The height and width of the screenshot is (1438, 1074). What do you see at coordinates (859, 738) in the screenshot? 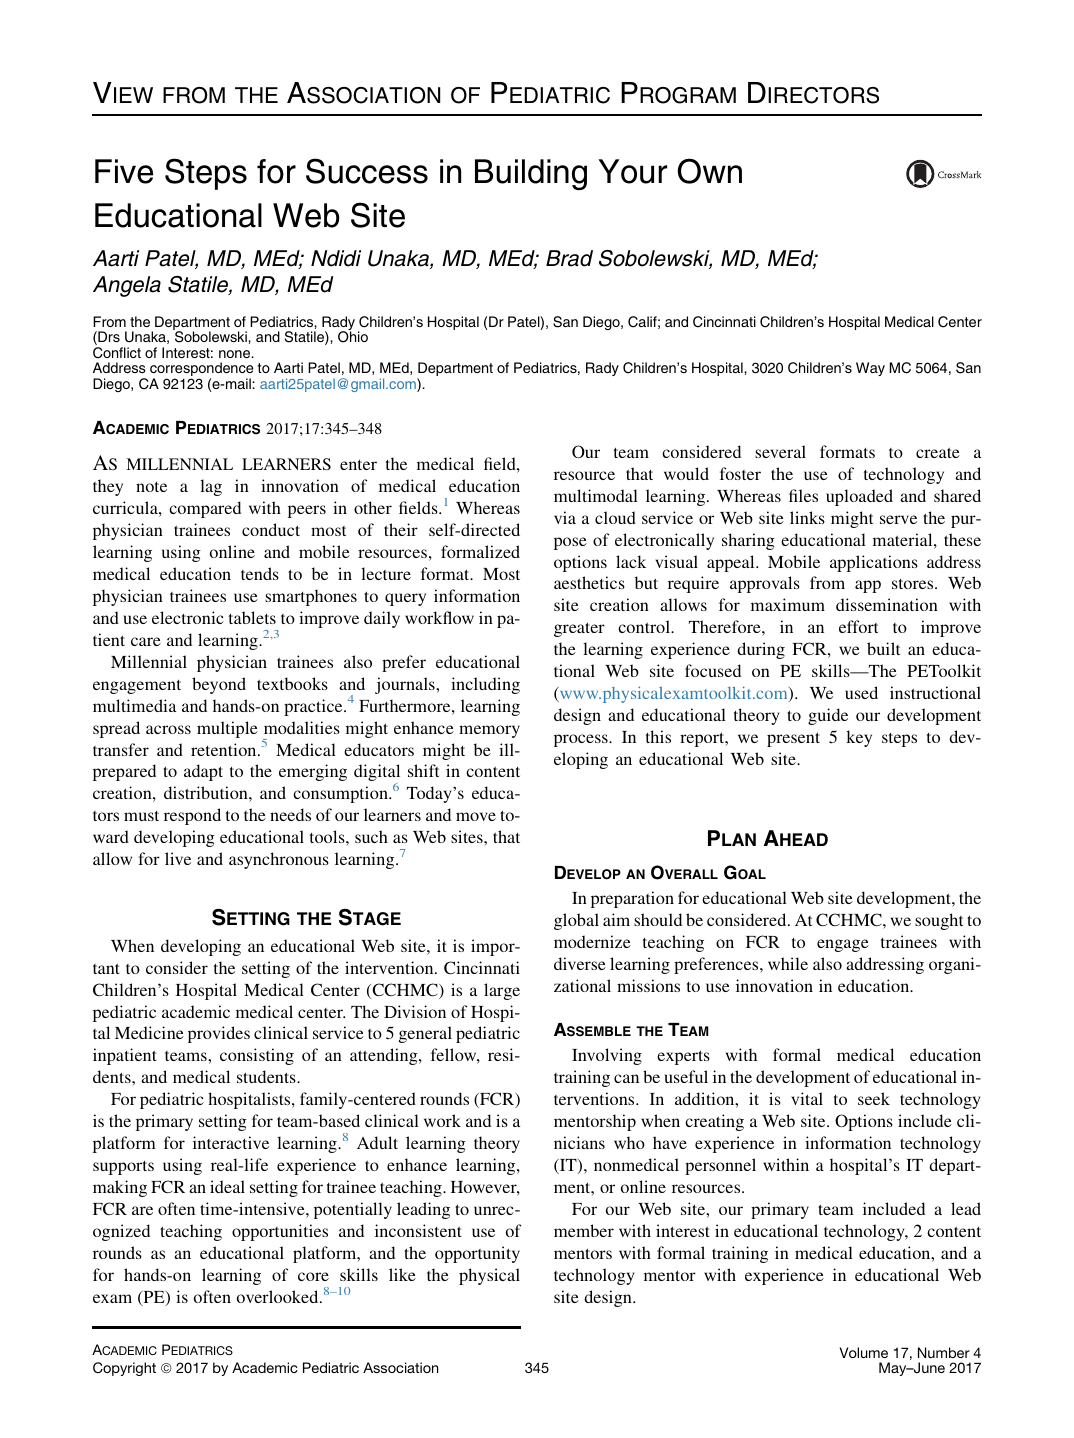
I see `key` at bounding box center [859, 738].
